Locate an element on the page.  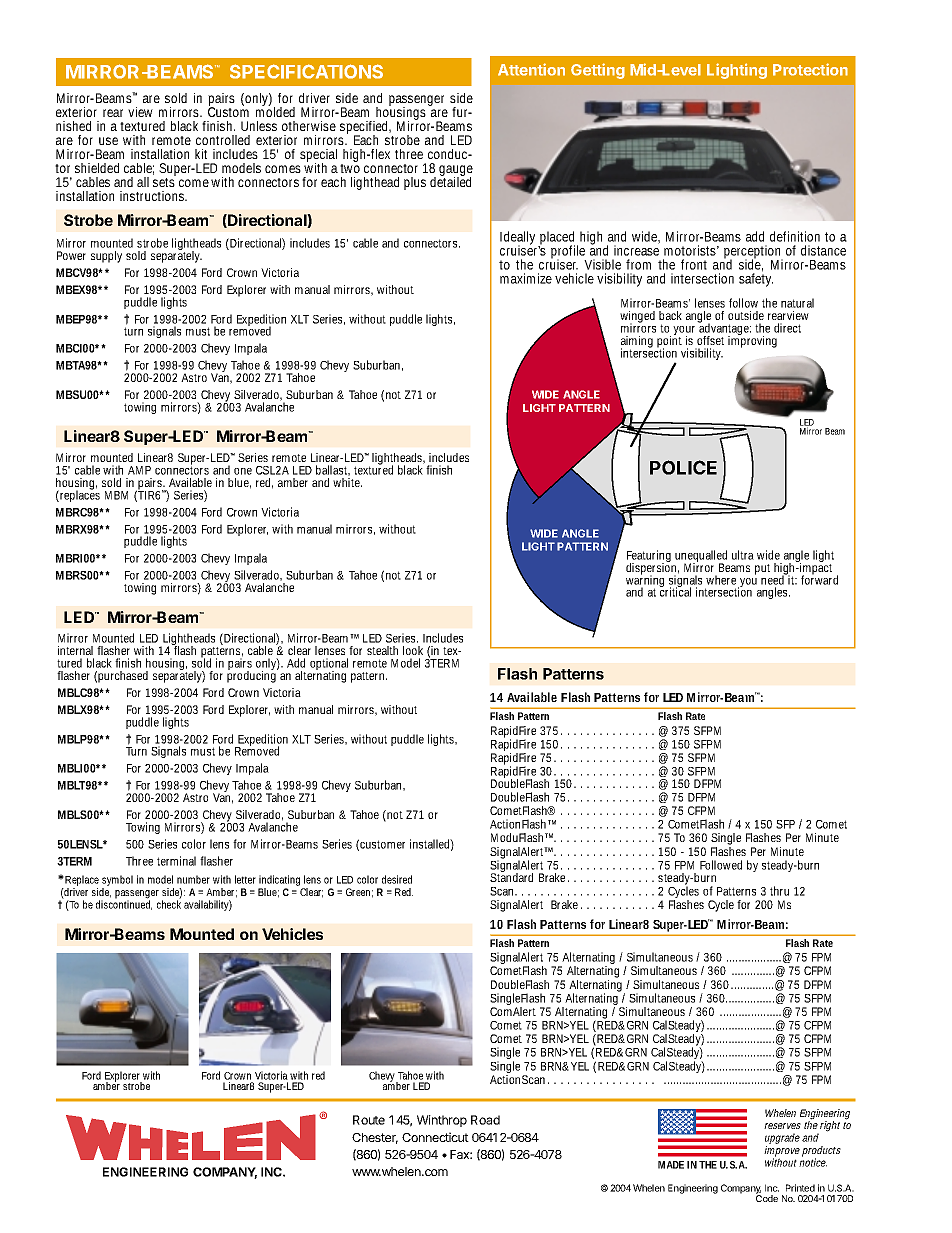
specified is located at coordinates (365, 129).
